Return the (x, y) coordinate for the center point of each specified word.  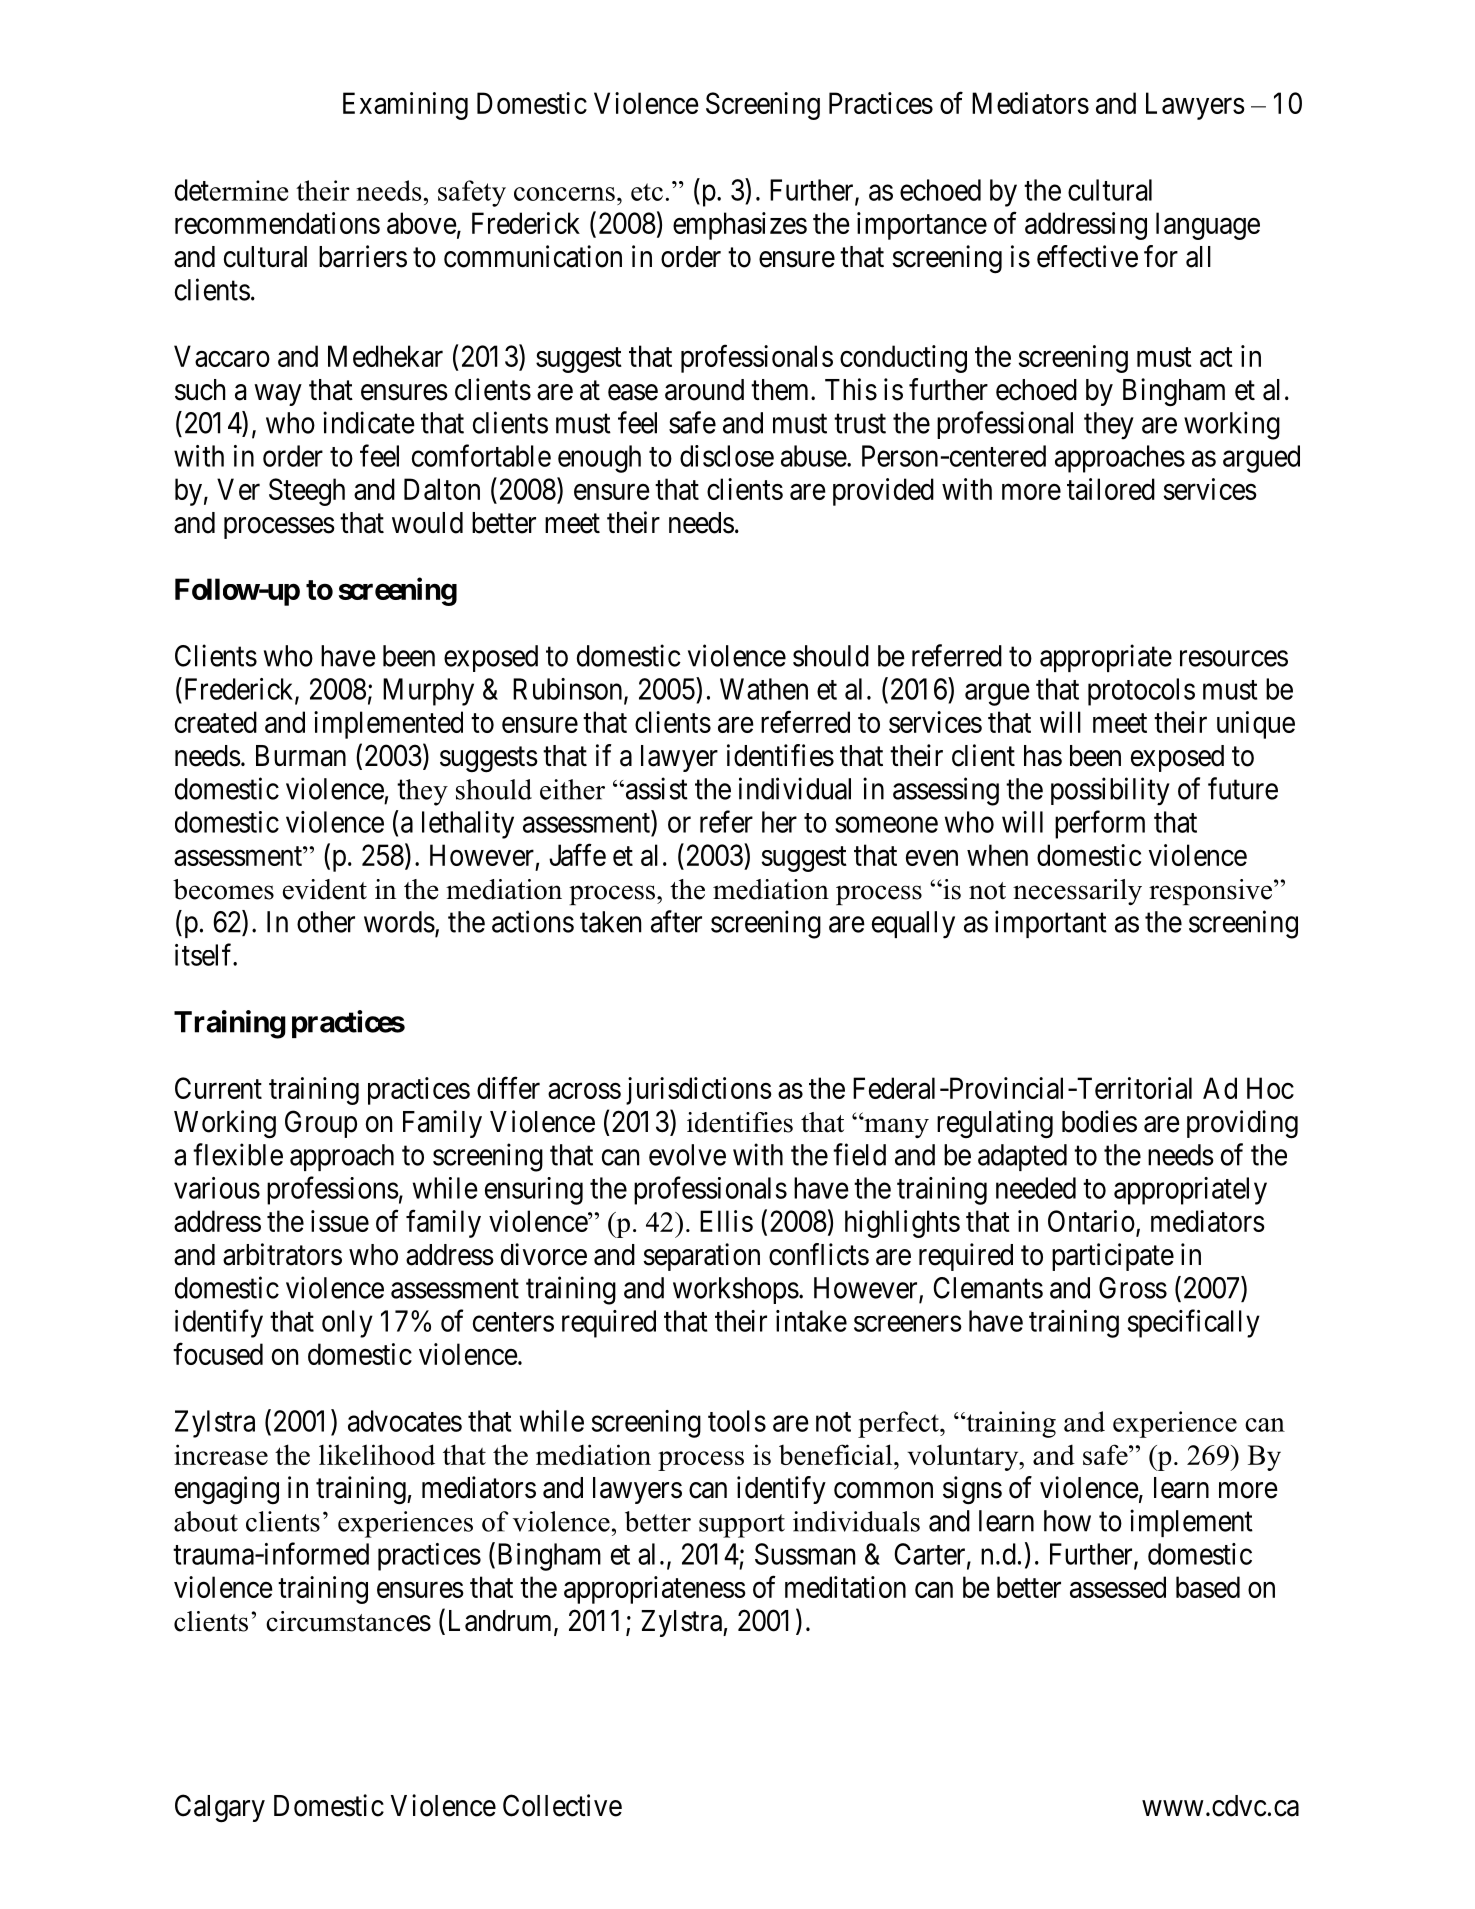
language (1208, 226)
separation (701, 1257)
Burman (301, 756)
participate (1113, 1257)
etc (647, 192)
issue (340, 1221)
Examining (405, 106)
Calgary (220, 1808)
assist (655, 788)
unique (1256, 725)
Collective (562, 1805)
